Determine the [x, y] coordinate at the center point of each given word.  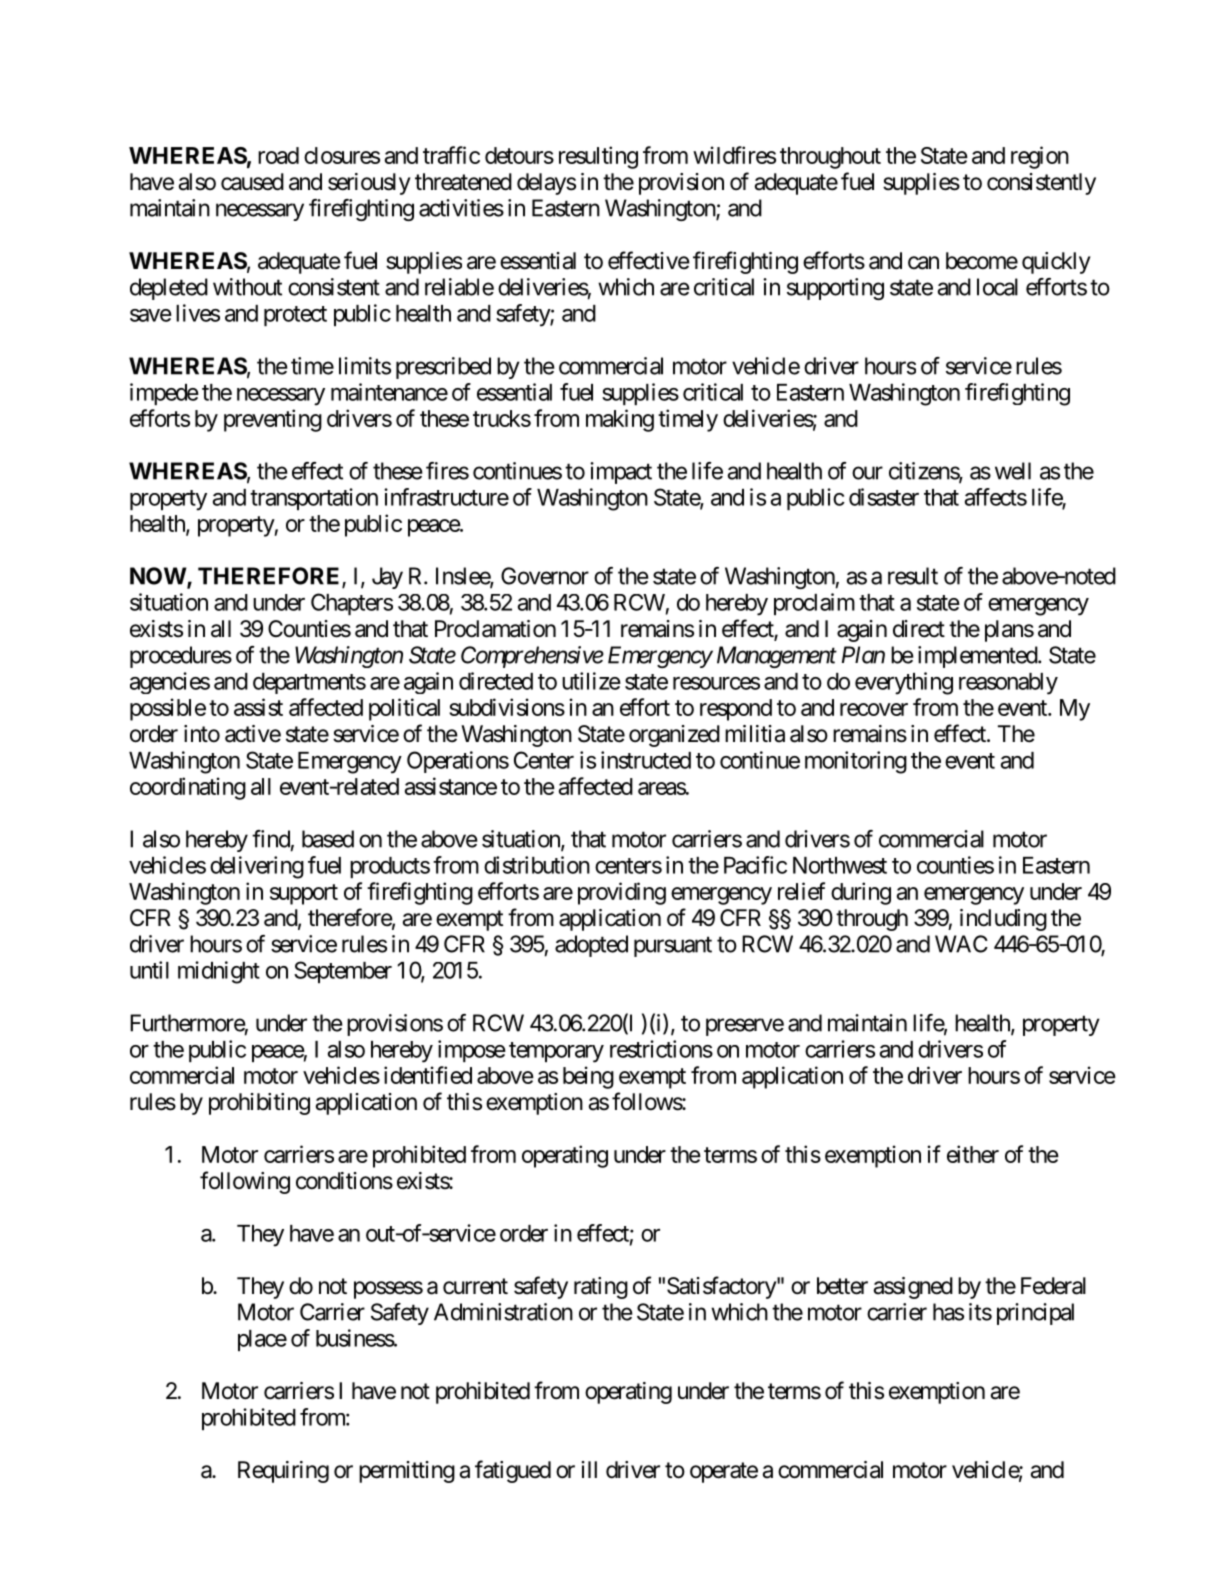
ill [589, 1469]
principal [1035, 1314]
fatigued [513, 1471]
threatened [463, 182]
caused [252, 182]
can [923, 263]
